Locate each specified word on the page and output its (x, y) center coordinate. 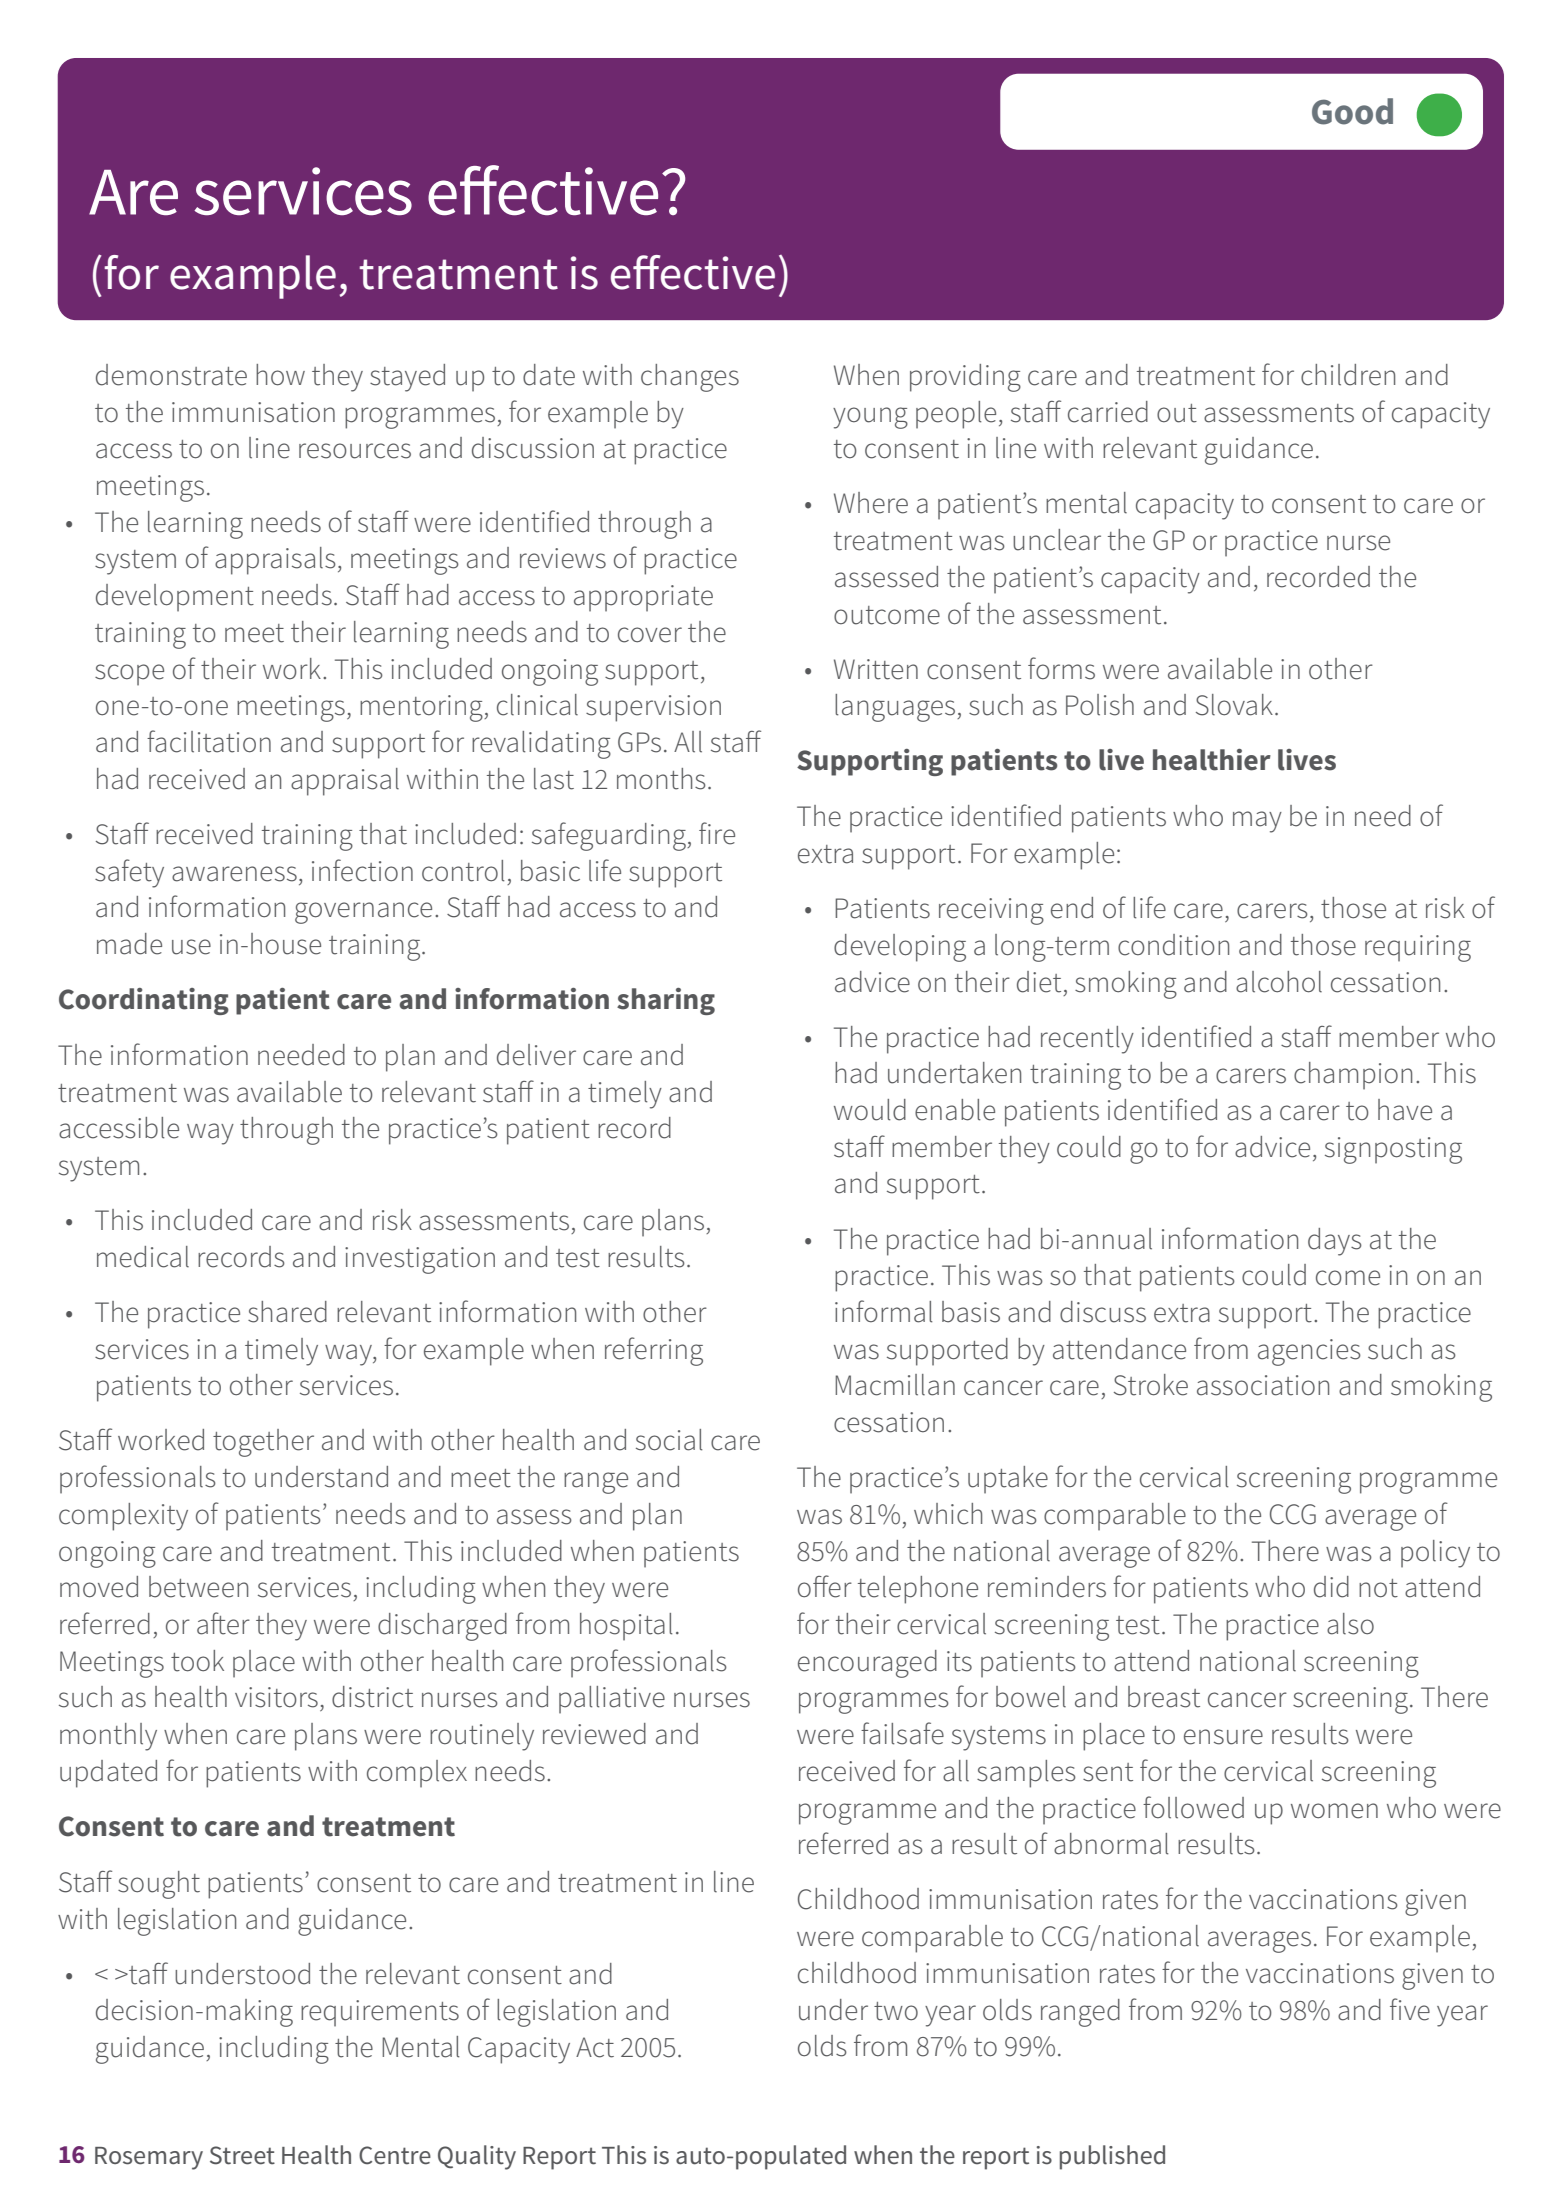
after (223, 1623)
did (1331, 1587)
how (280, 375)
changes (690, 378)
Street (242, 2155)
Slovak (1234, 705)
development (175, 598)
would (870, 1110)
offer (825, 1586)
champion (1353, 1076)
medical (143, 1257)
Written (876, 669)
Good (1352, 111)
